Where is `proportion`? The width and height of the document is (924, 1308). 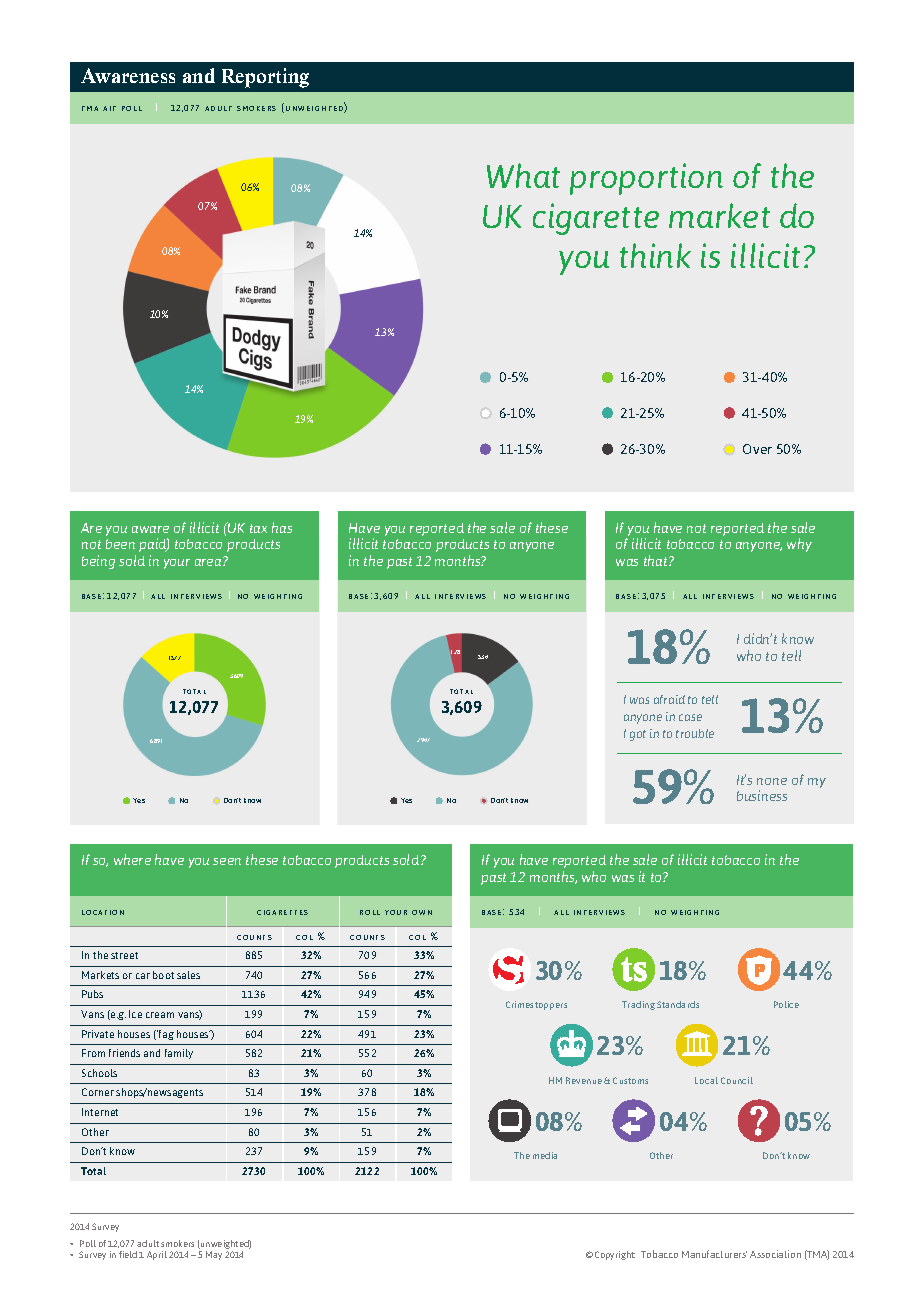
proportion is located at coordinates (646, 179).
